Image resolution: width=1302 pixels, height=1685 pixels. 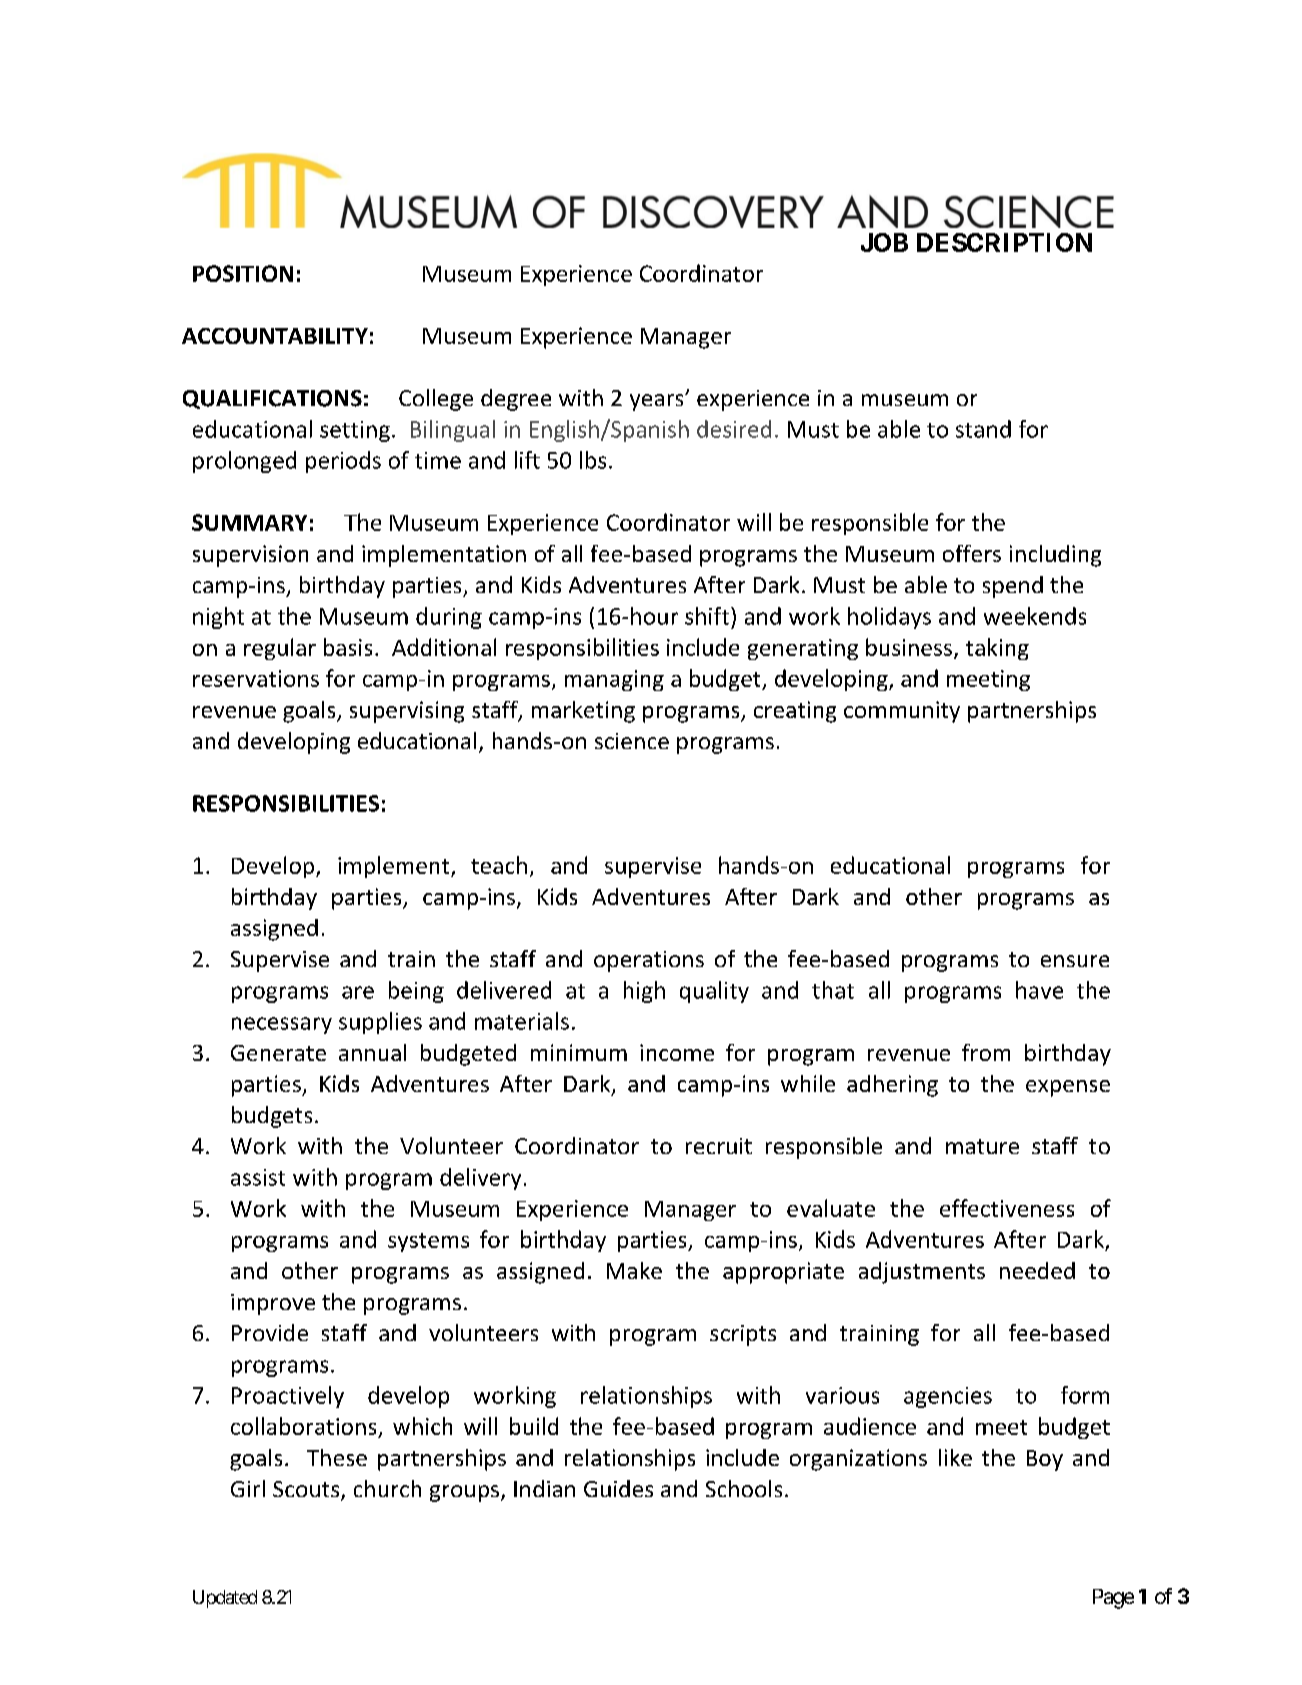 What do you see at coordinates (634, 1270) in the document?
I see `Make` at bounding box center [634, 1270].
